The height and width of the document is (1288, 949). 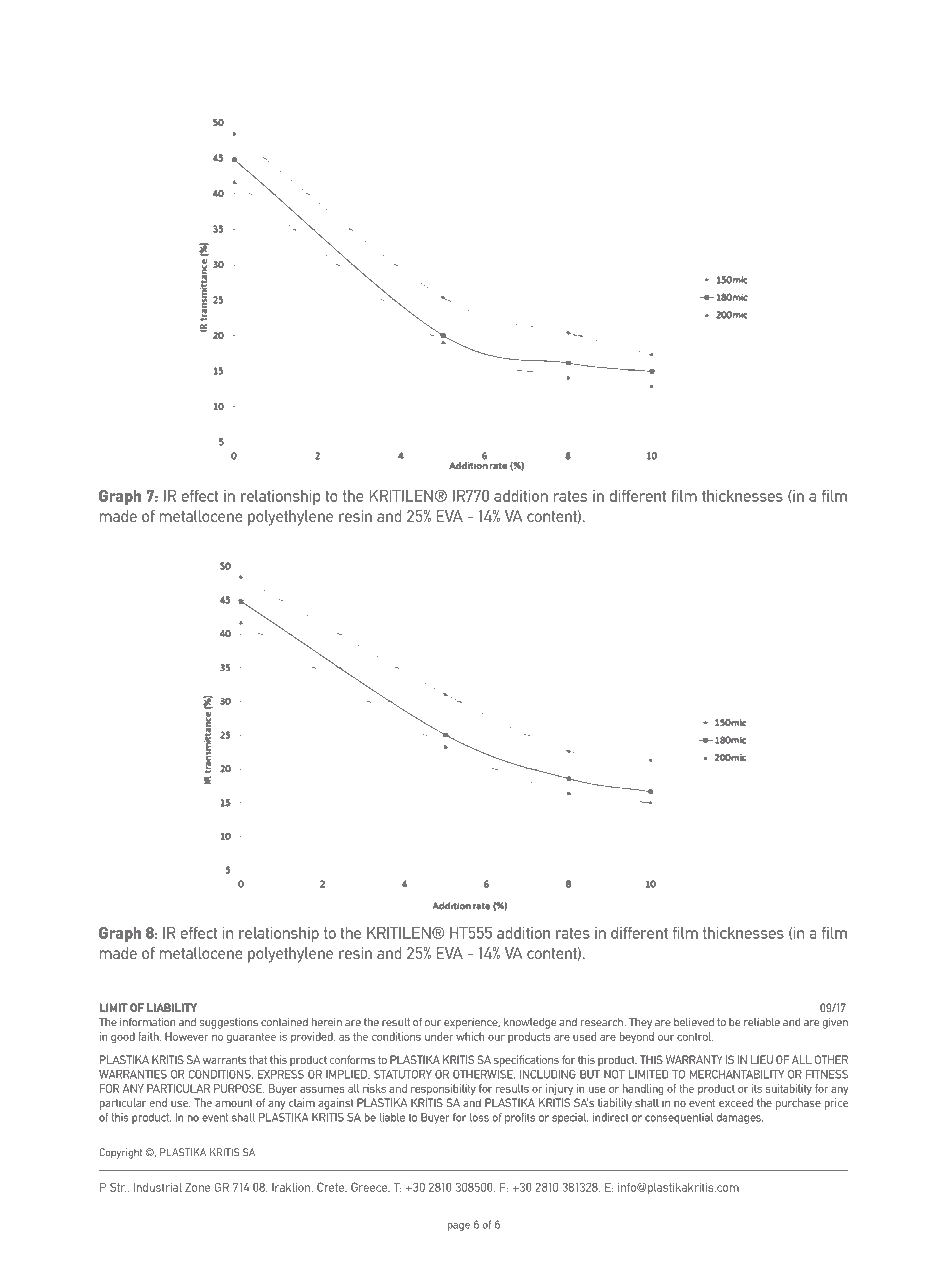 I want to click on Zone, so click(x=197, y=1187).
